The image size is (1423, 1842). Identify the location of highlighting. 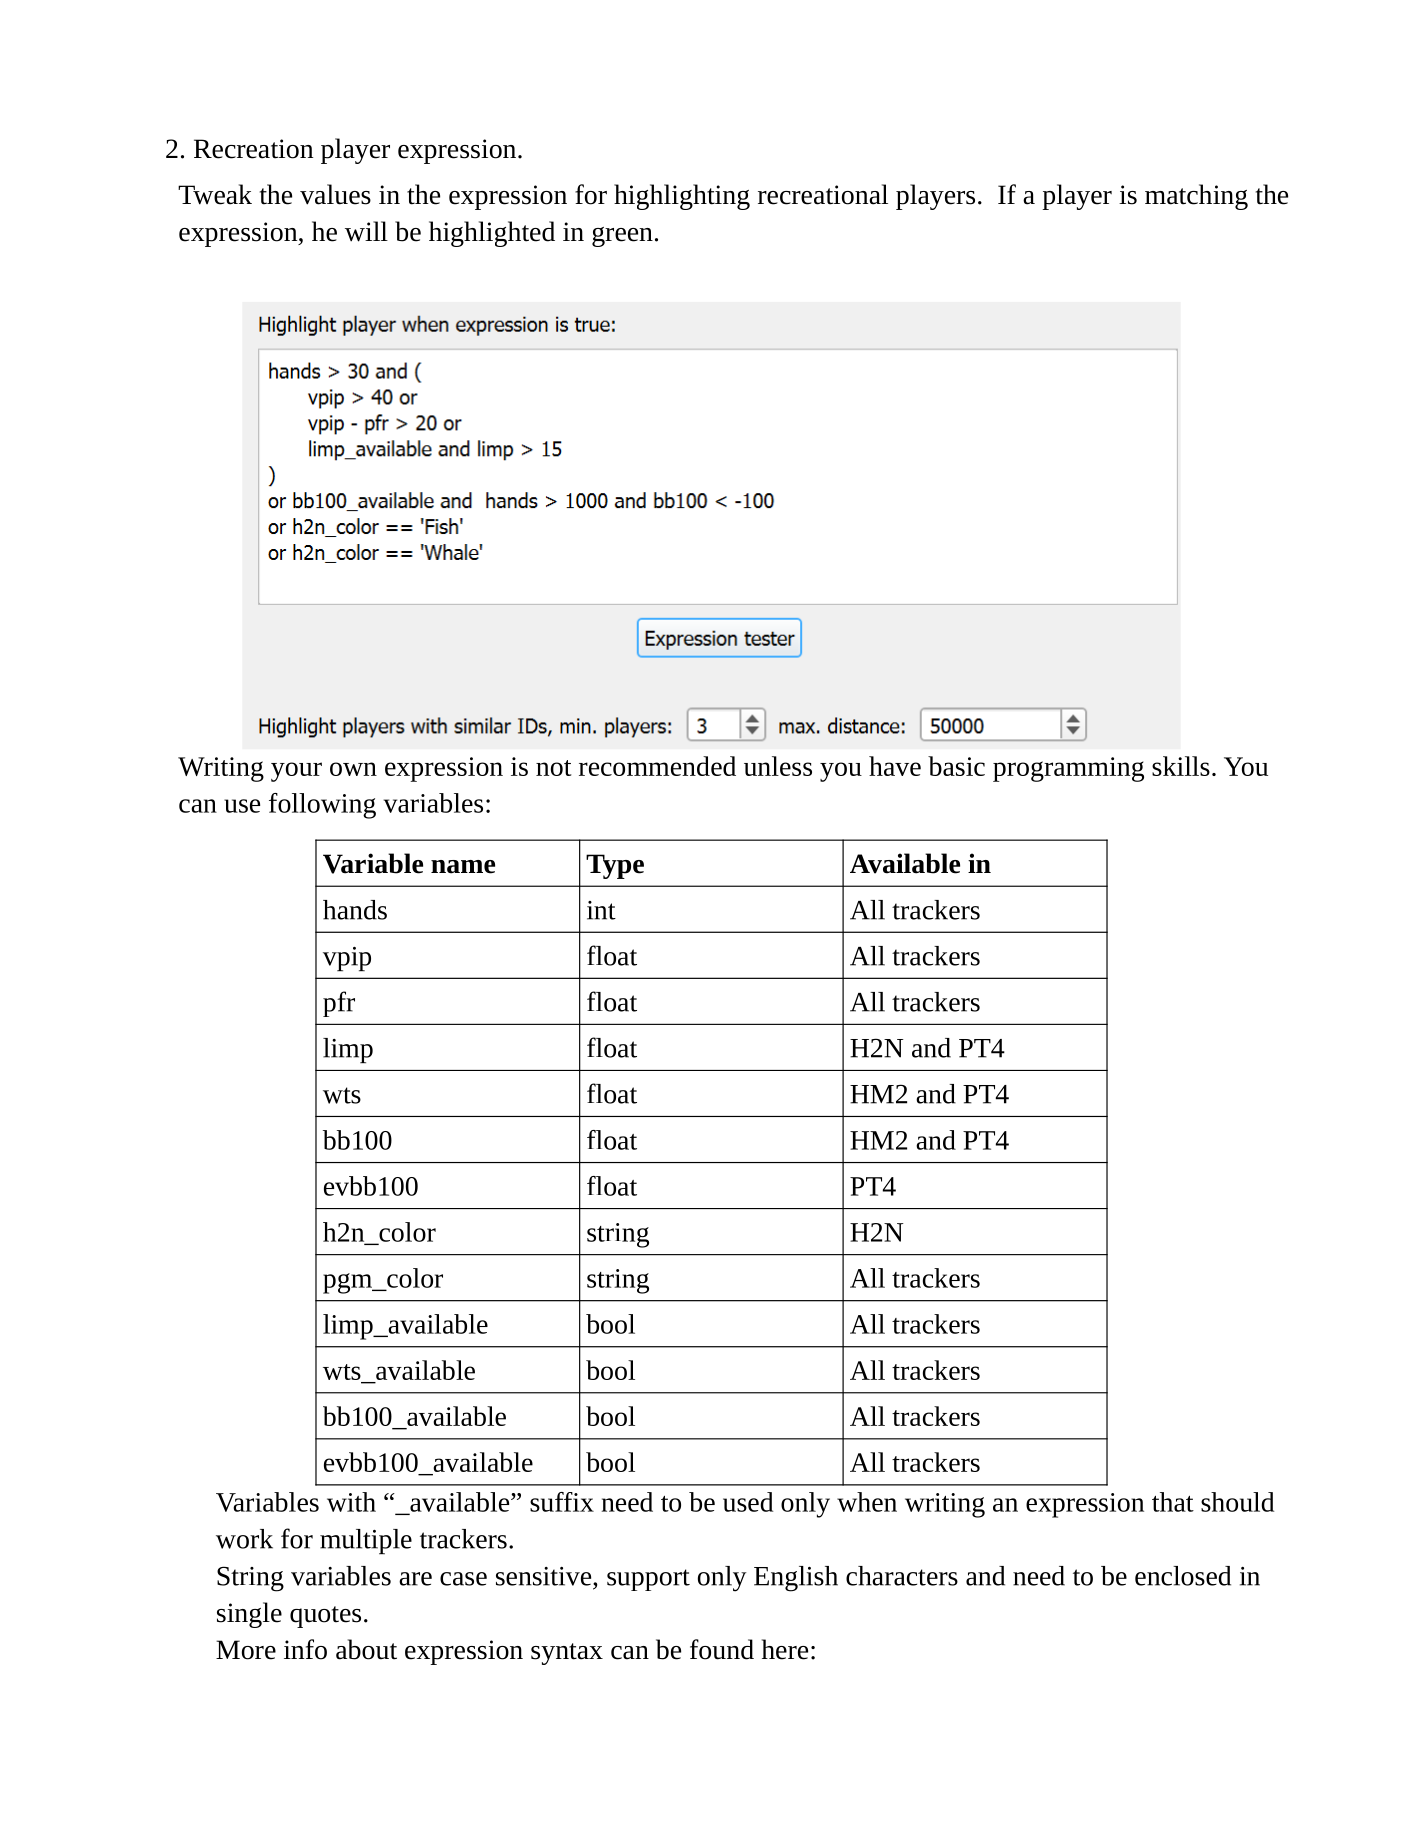
(682, 197).
